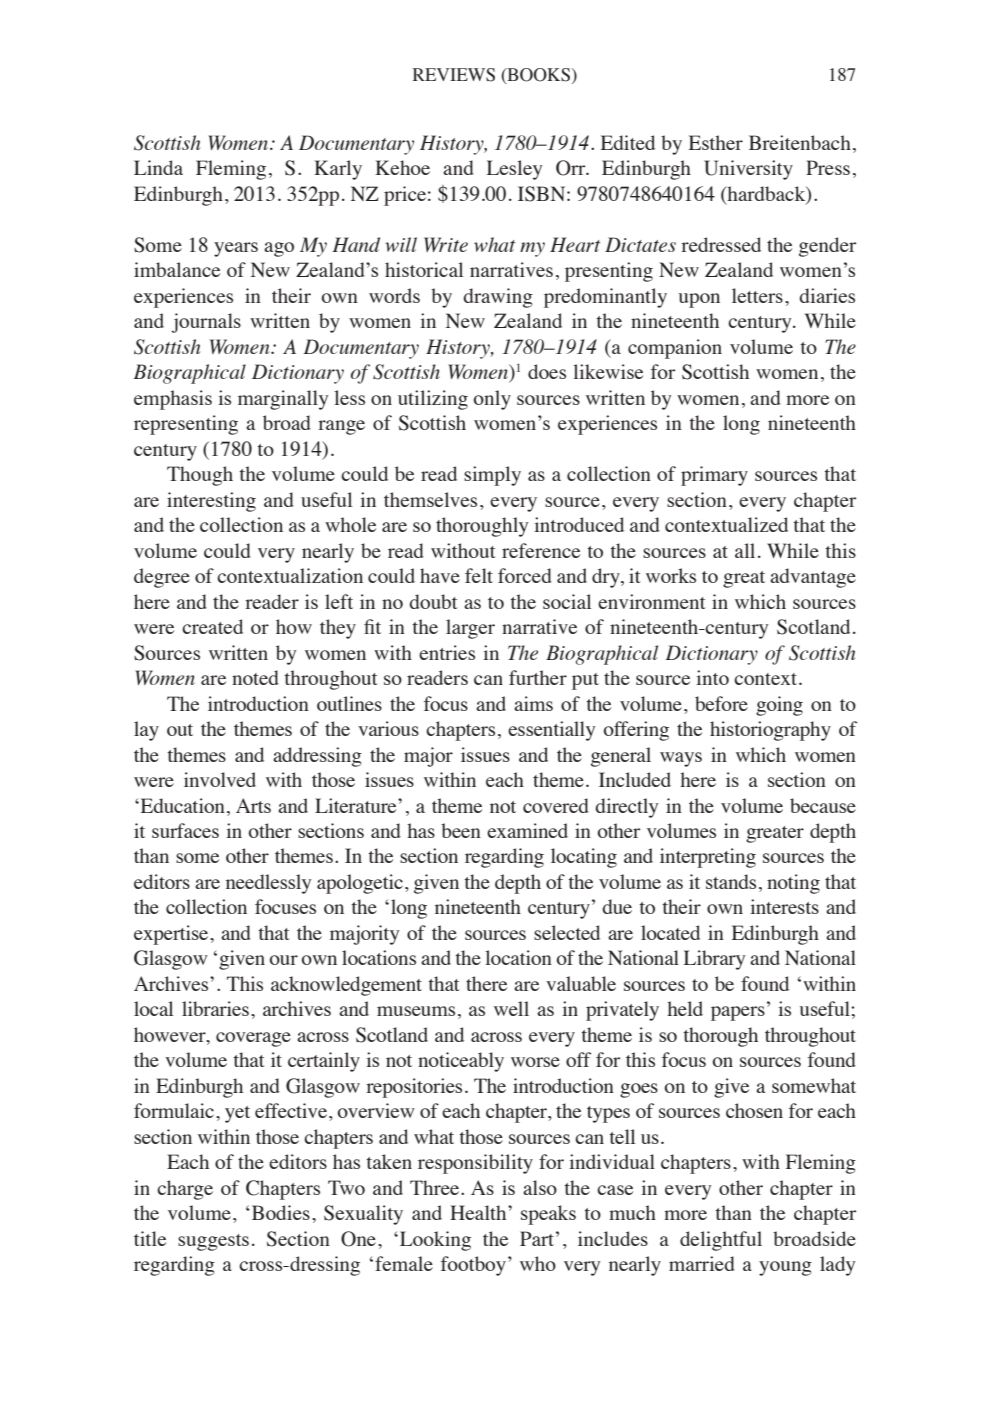 The image size is (990, 1405). I want to click on suggests, so click(213, 1242).
